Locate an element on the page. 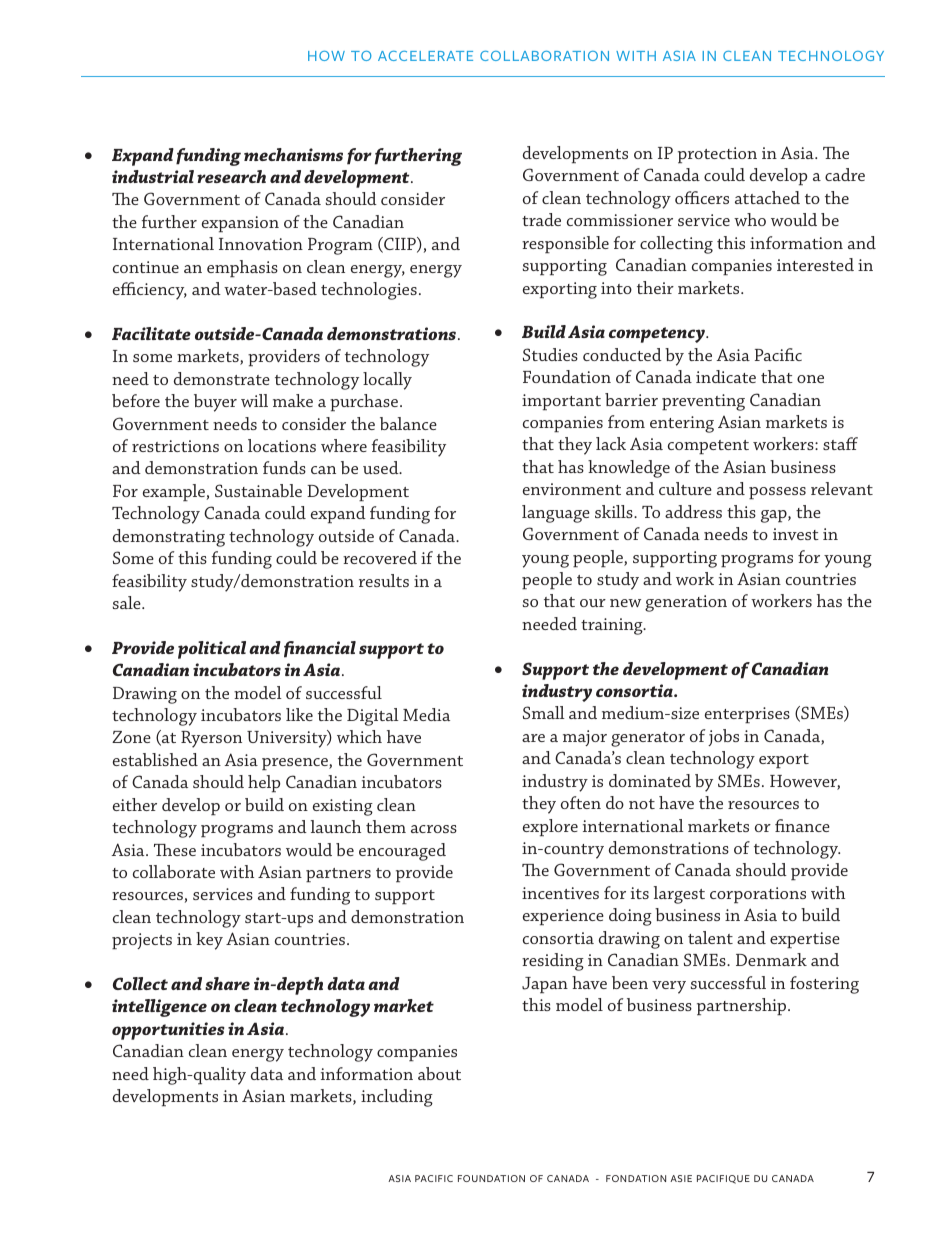 This image has width=952, height=1233. finance is located at coordinates (802, 825).
